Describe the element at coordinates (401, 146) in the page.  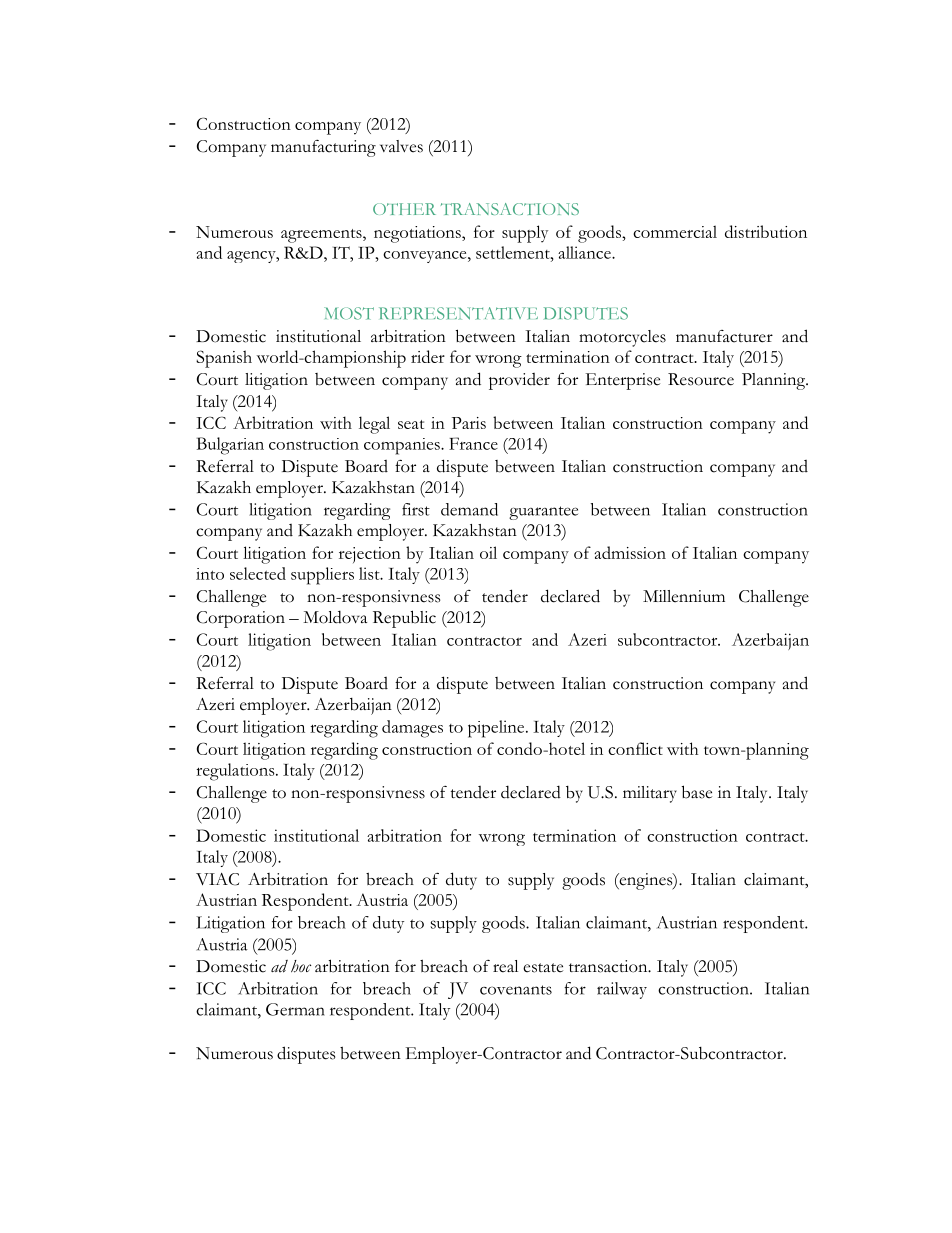
I see `valves` at that location.
